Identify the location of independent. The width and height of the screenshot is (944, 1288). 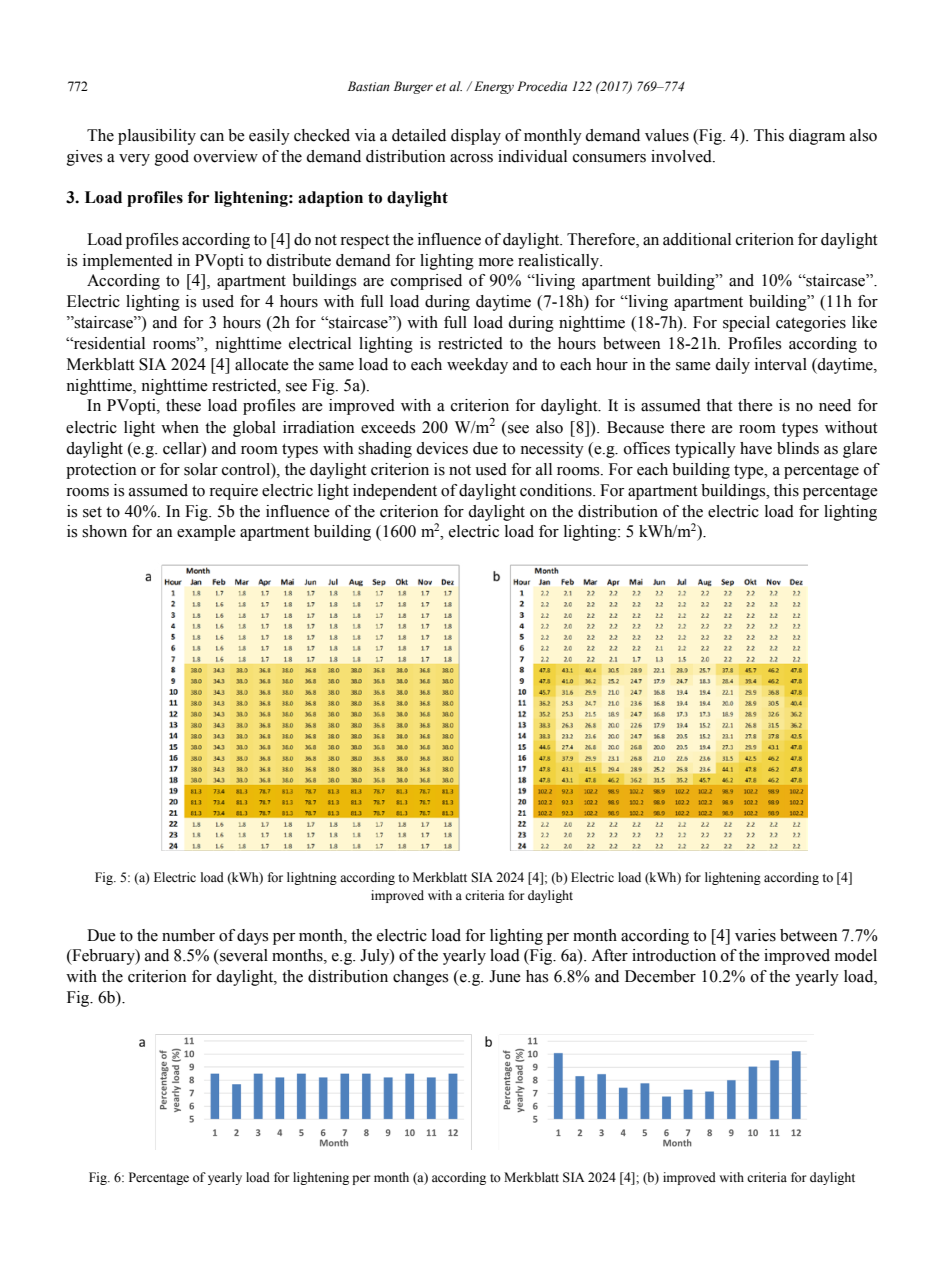
(395, 492).
